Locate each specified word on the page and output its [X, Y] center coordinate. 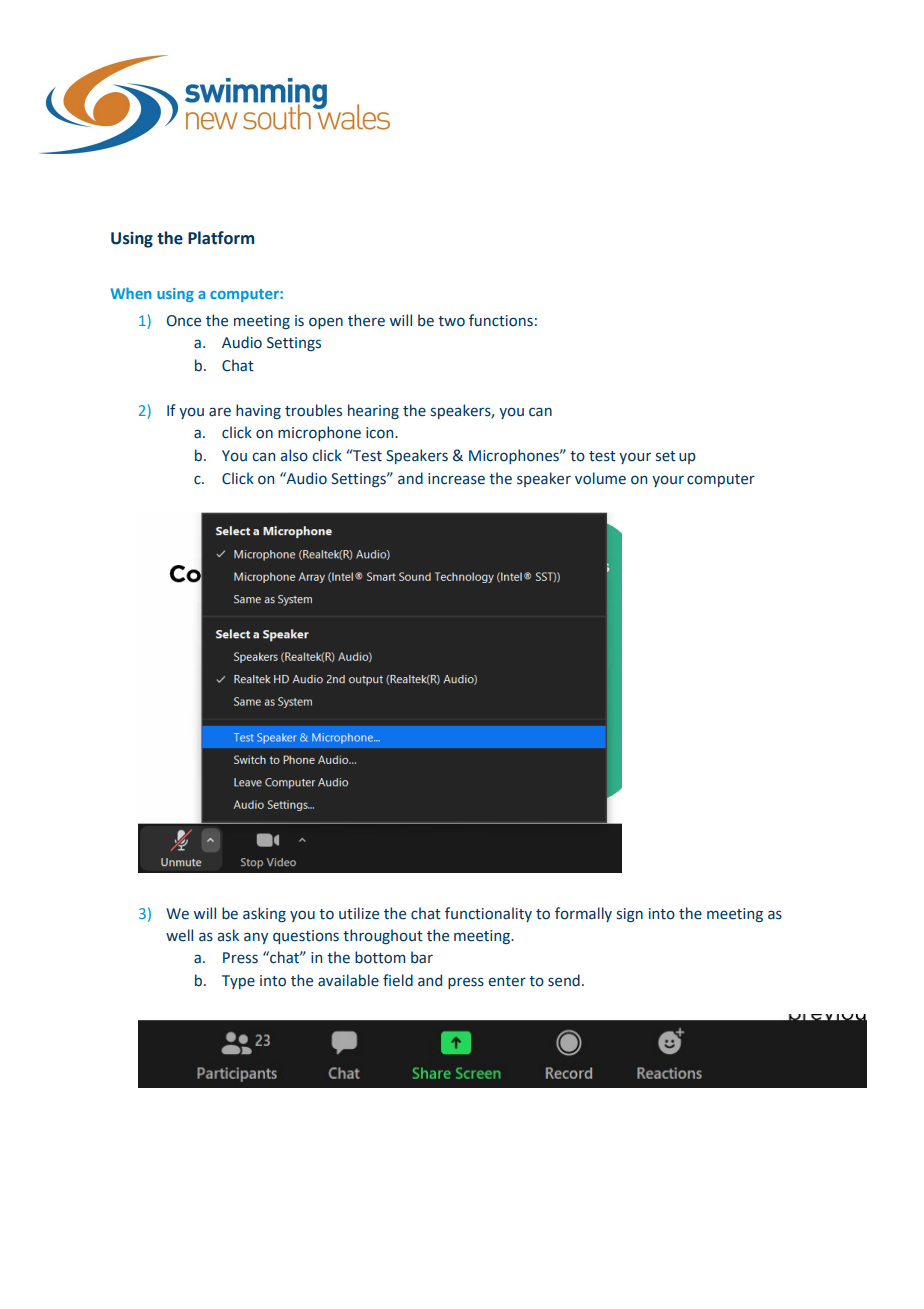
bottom [380, 957]
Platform [221, 238]
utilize [359, 913]
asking [264, 914]
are [220, 412]
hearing [373, 411]
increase [456, 479]
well [179, 935]
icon [381, 433]
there [366, 320]
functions [501, 320]
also [294, 455]
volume [600, 478]
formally [583, 914]
